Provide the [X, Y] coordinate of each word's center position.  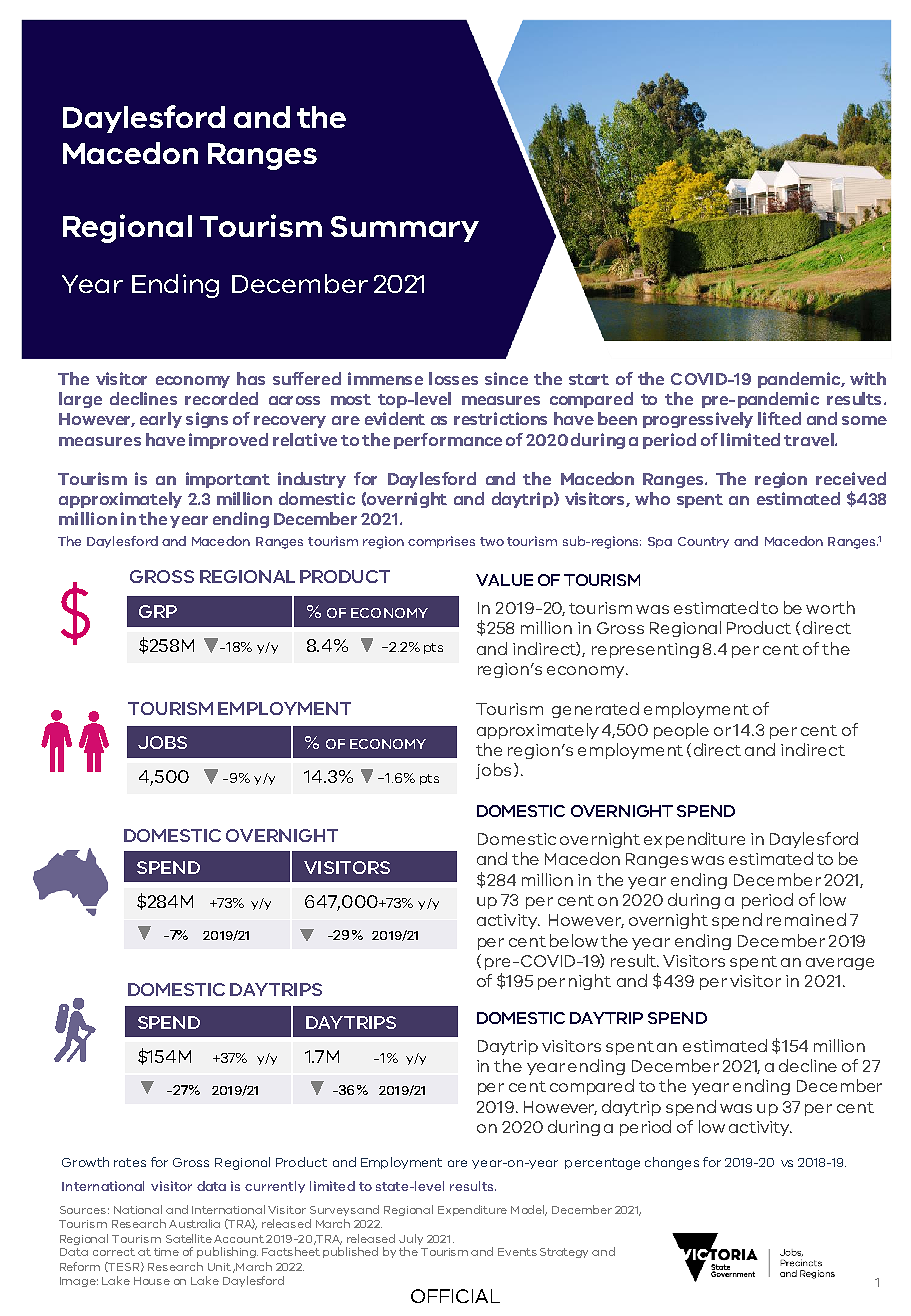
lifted [779, 418]
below [574, 940]
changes [672, 1163]
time [166, 1252]
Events [517, 1252]
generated [595, 710]
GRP [158, 611]
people [681, 731]
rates [130, 1162]
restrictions [500, 418]
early [161, 420]
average [840, 964]
